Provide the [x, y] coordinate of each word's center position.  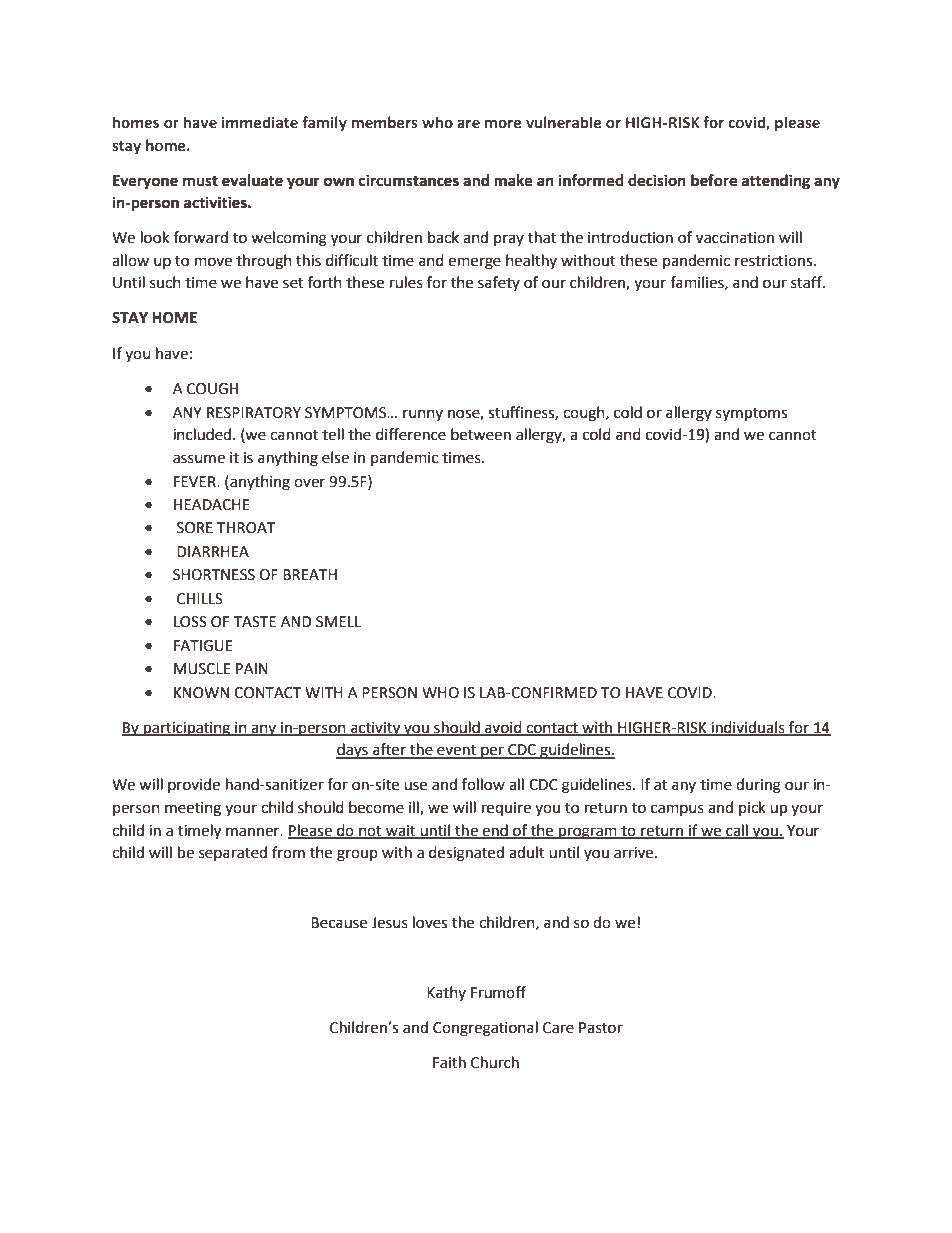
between [481, 434]
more [503, 123]
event [457, 751]
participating [187, 729]
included [202, 434]
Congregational [485, 1029]
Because [339, 923]
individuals [748, 728]
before [714, 180]
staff [807, 282]
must [200, 181]
